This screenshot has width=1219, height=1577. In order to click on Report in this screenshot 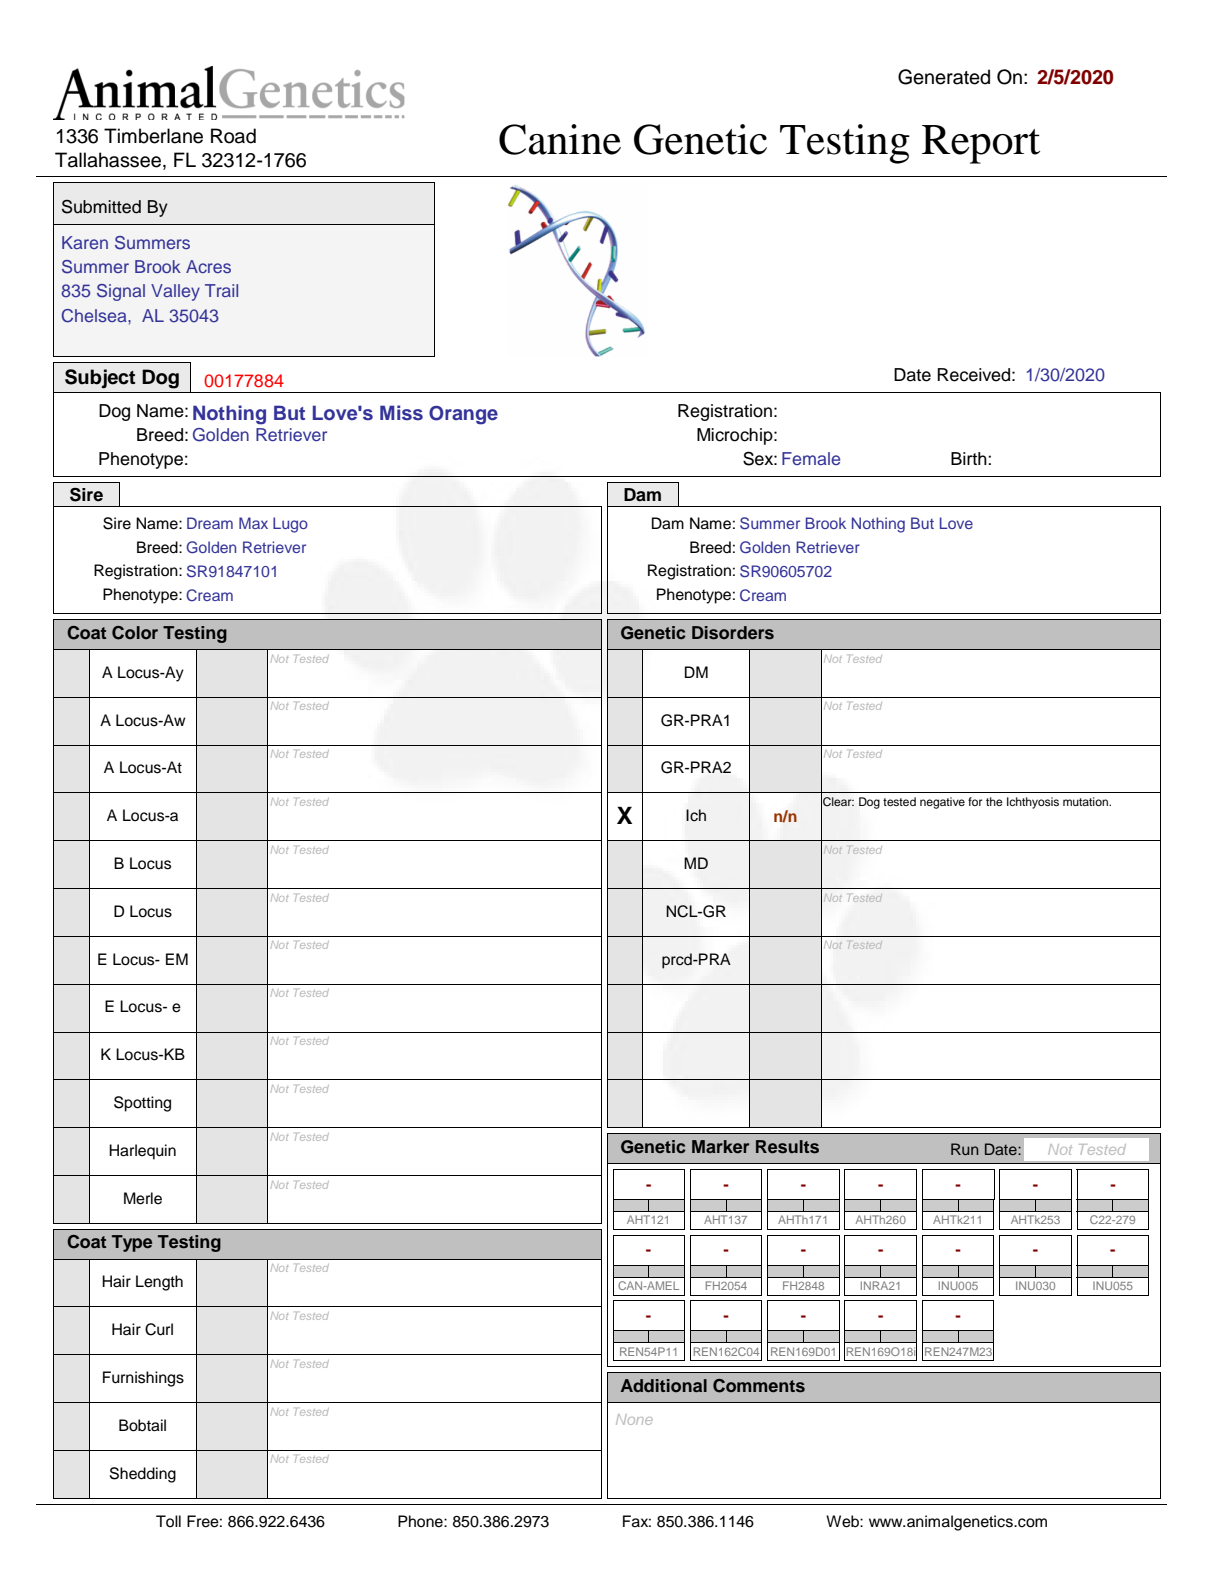, I will do `click(981, 144)`.
